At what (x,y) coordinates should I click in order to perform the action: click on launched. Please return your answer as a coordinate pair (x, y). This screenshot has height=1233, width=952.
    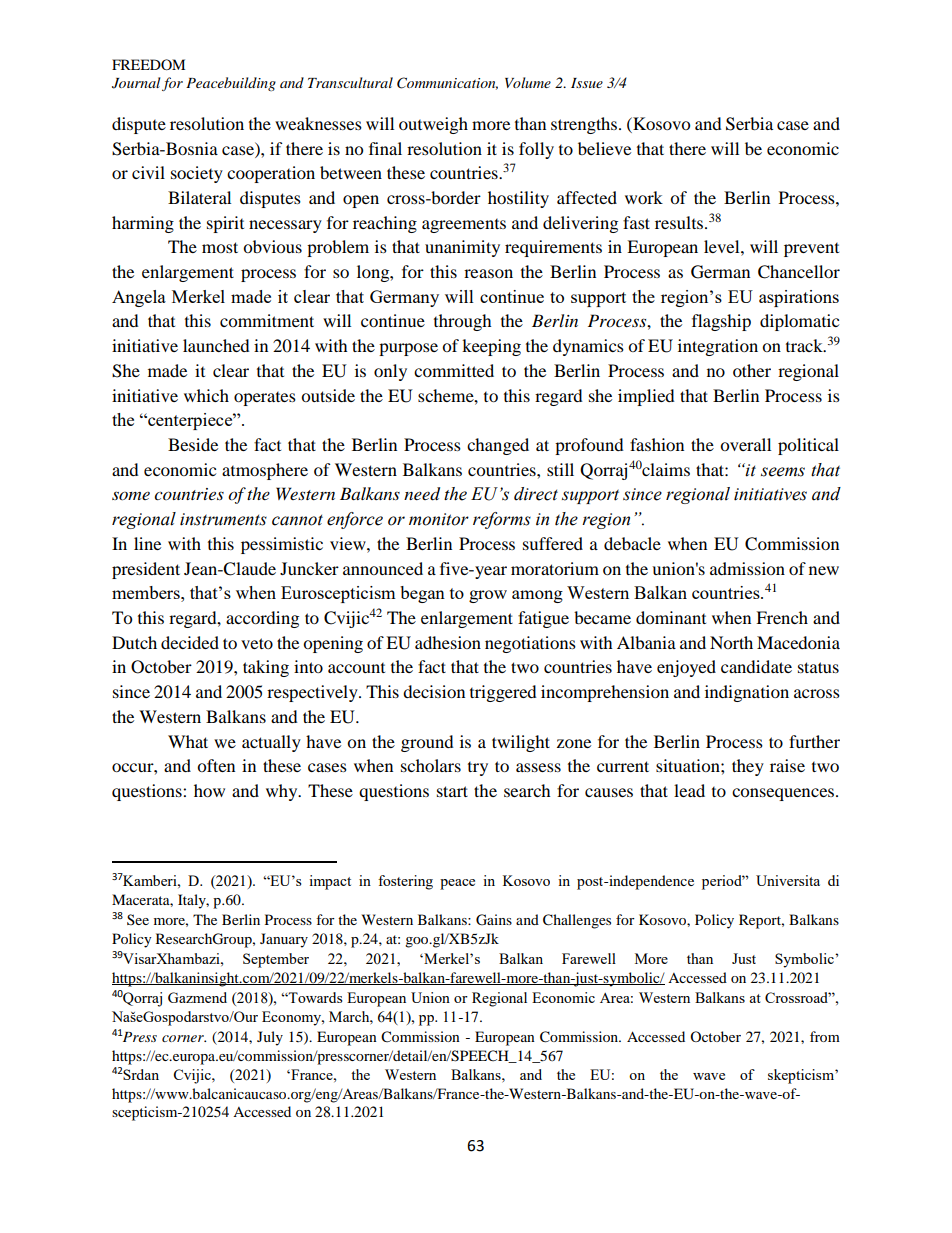
    Looking at the image, I should click on (216, 345).
